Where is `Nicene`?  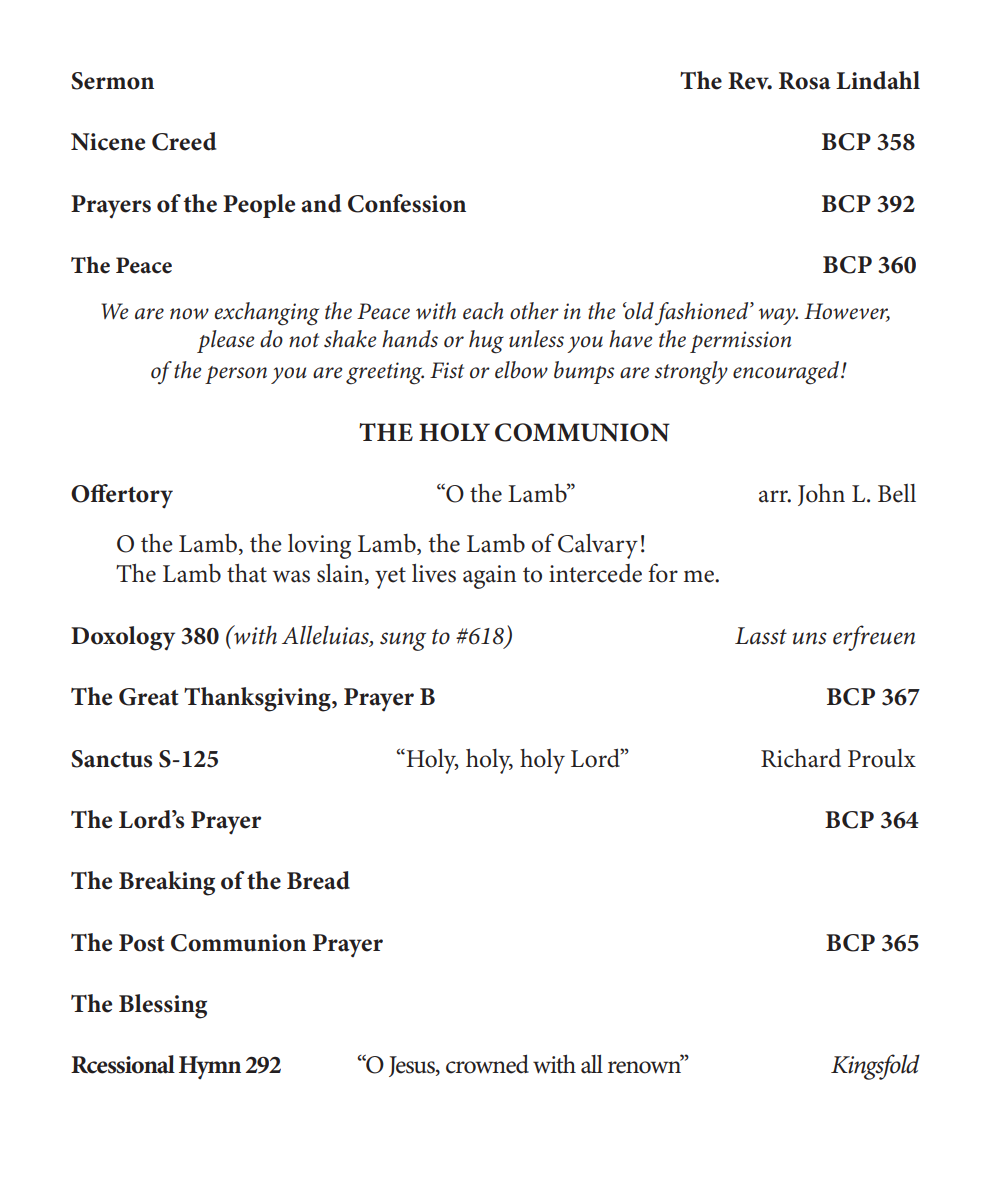 Nicene is located at coordinates (108, 142).
